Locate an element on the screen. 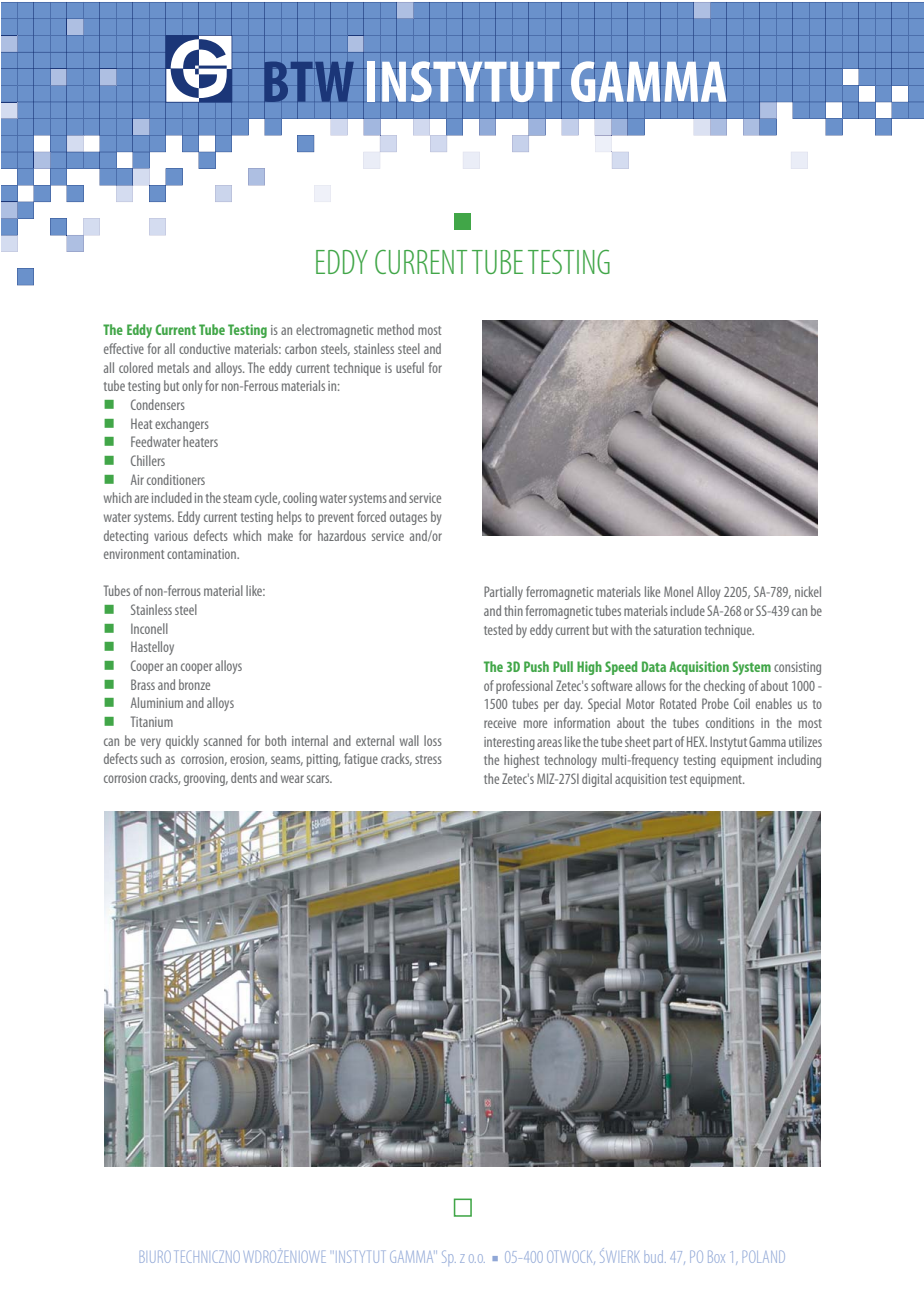 The image size is (924, 1308). method is located at coordinates (396, 329).
